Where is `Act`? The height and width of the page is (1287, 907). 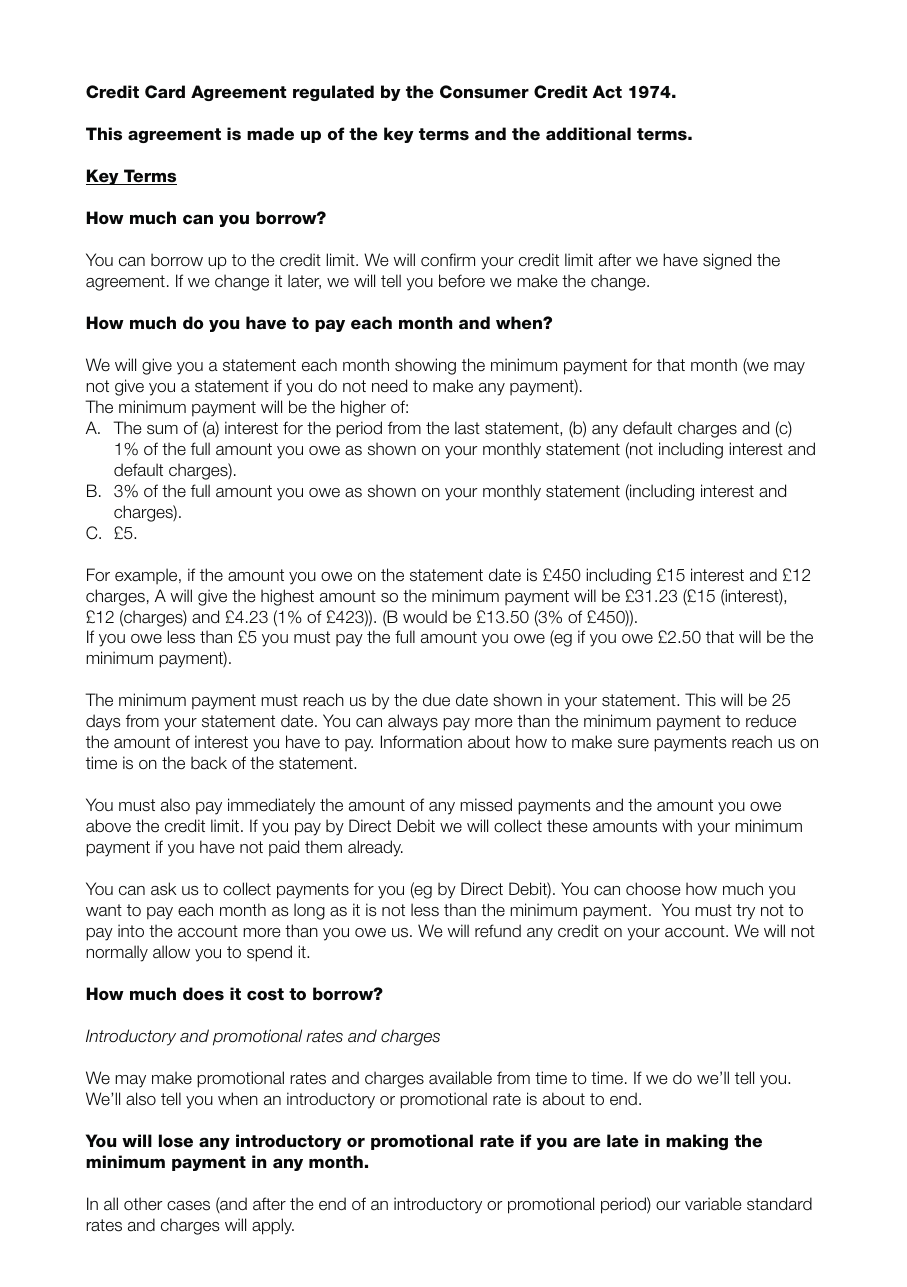
Act is located at coordinates (607, 92).
